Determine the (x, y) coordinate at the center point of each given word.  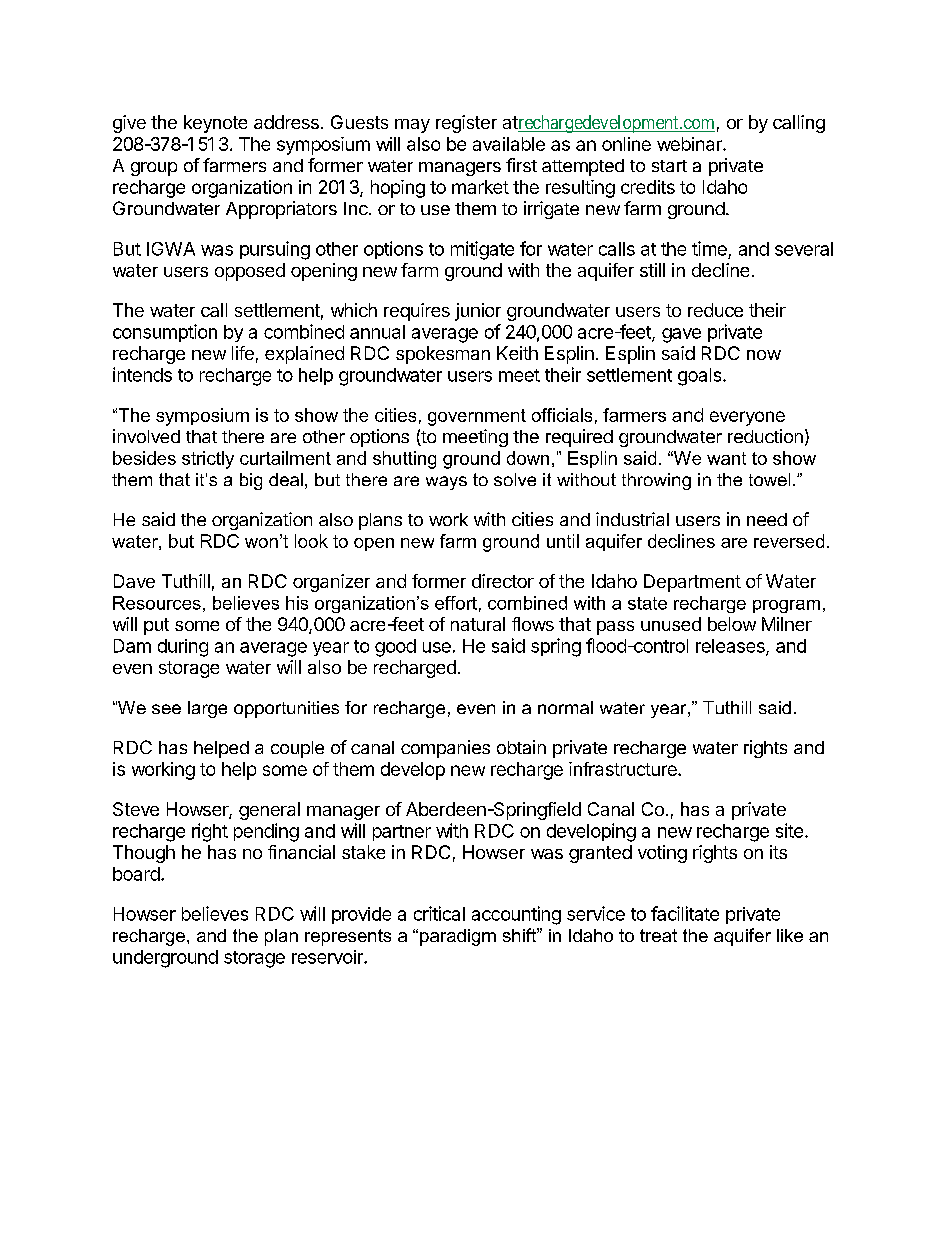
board (136, 874)
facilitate (685, 913)
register (466, 124)
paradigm (458, 937)
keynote (215, 124)
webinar (690, 144)
